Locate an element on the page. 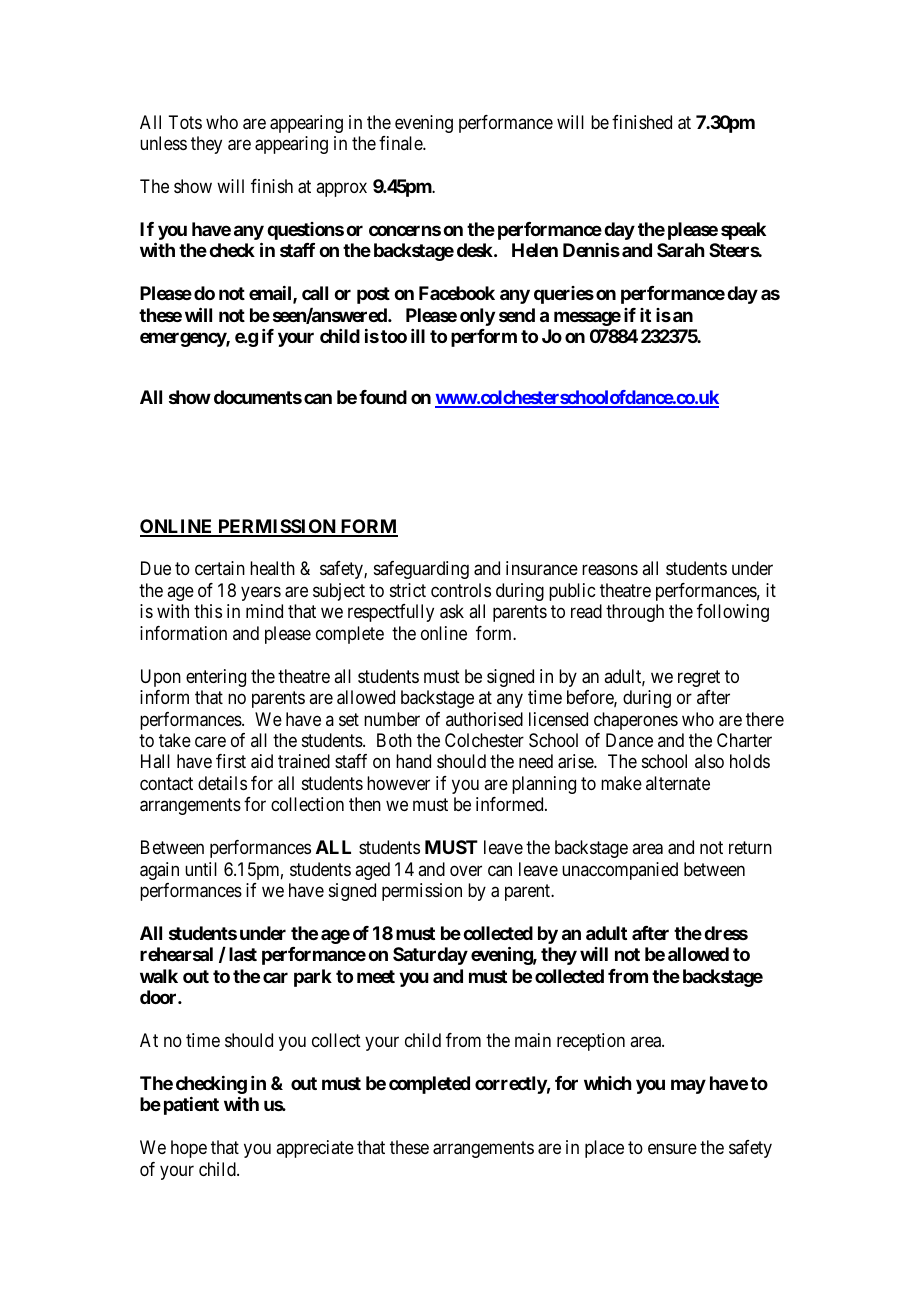 The width and height of the document is (924, 1308). Sarah is located at coordinates (681, 250).
